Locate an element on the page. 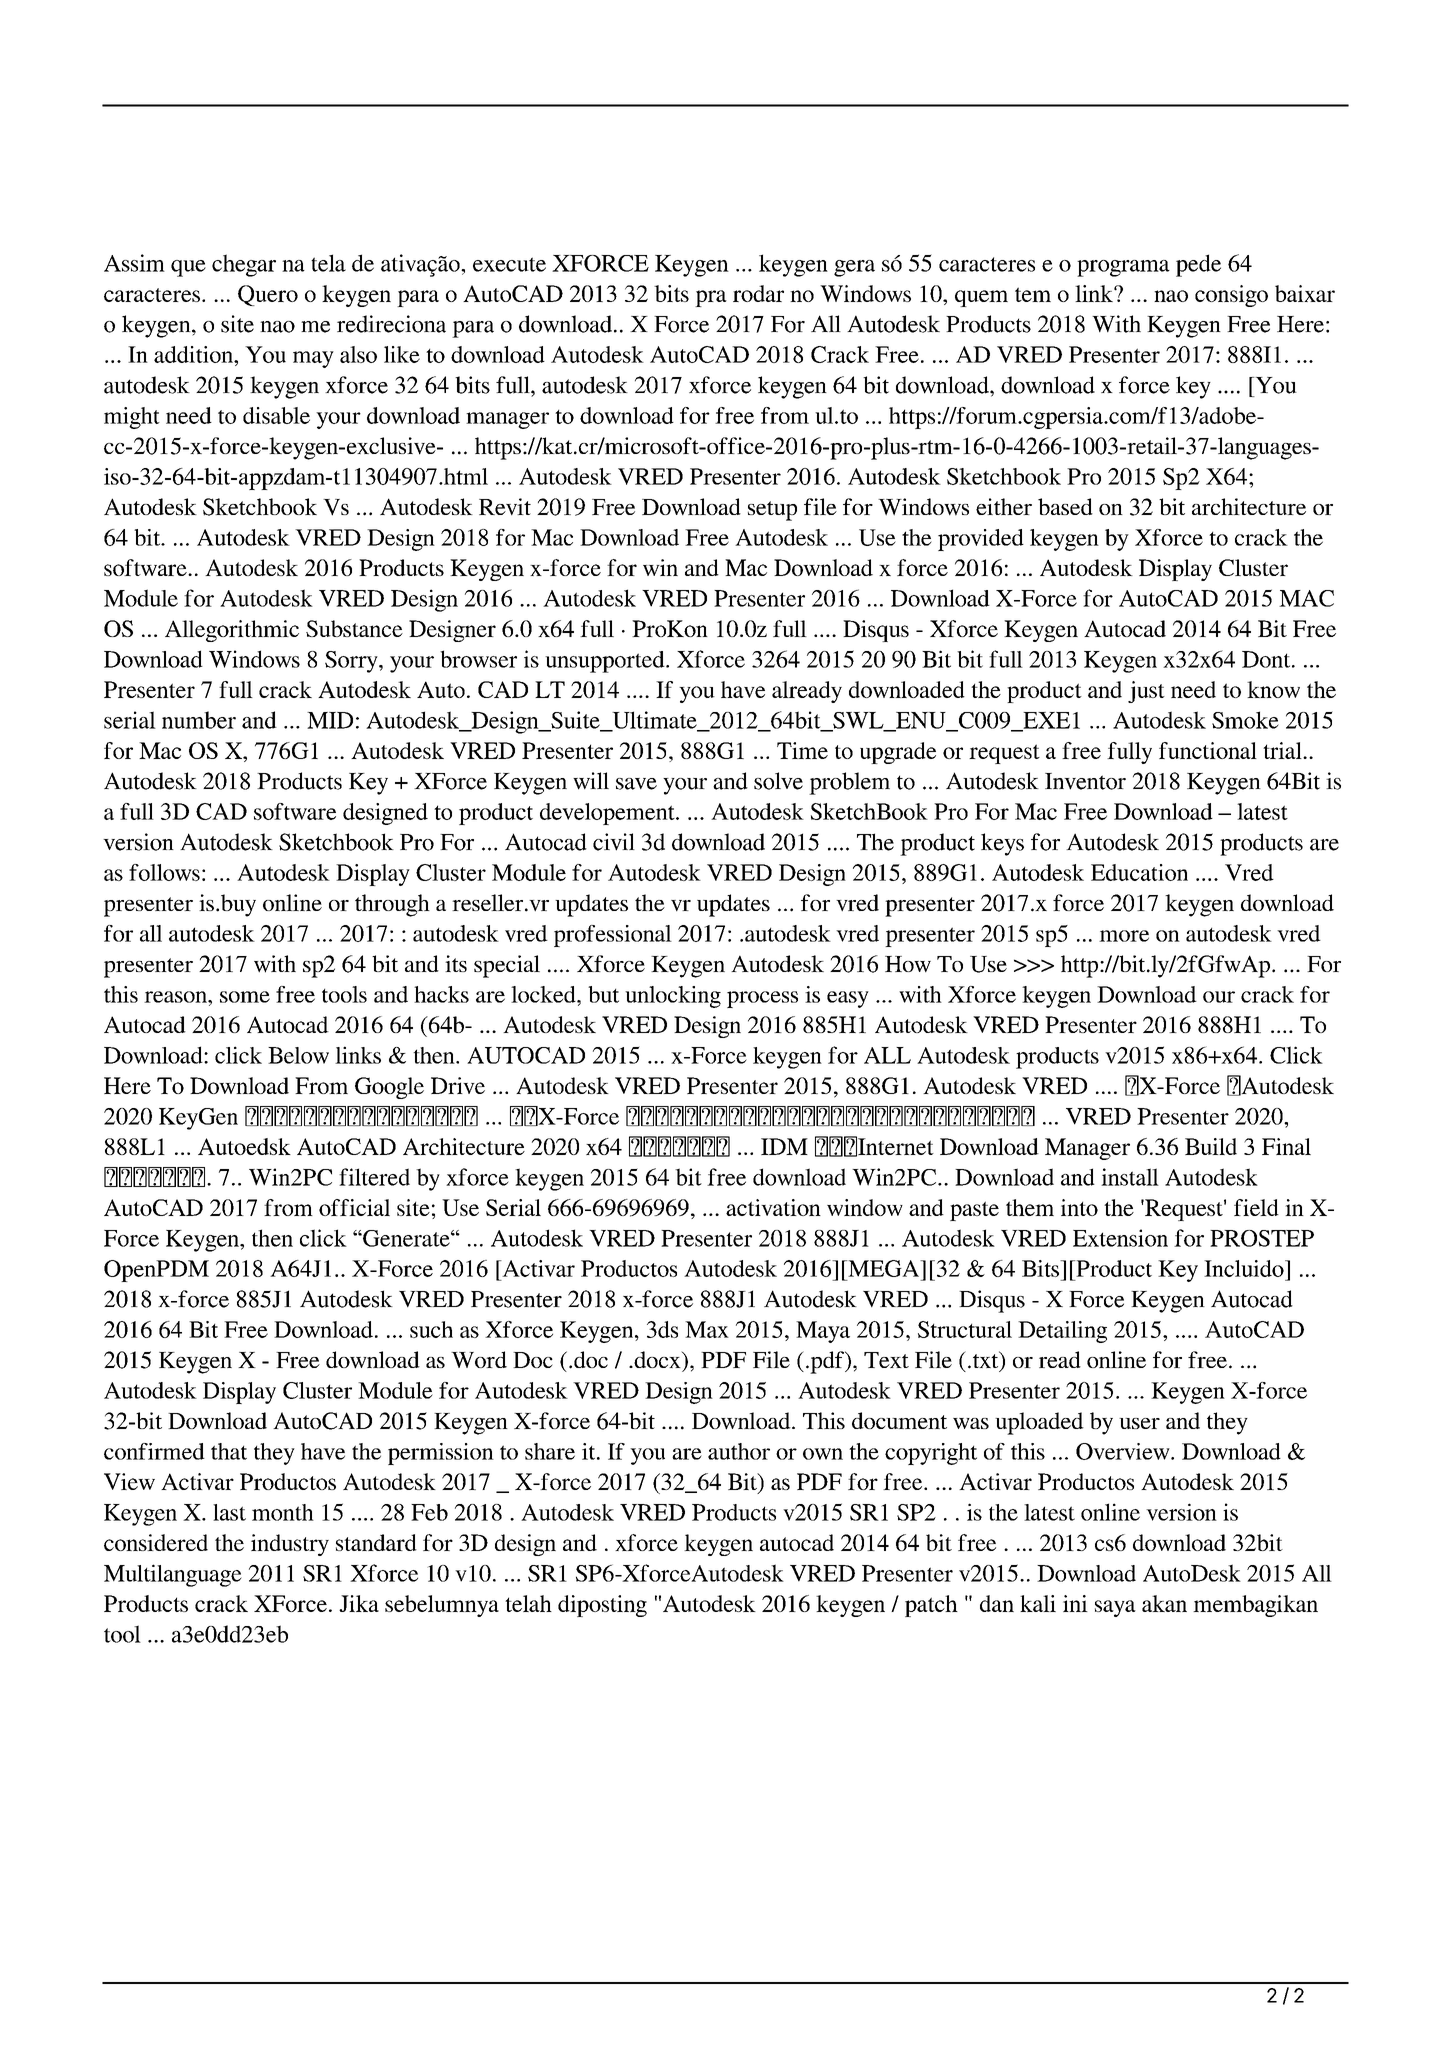 The height and width of the document is (2052, 1451). Quero is located at coordinates (268, 295).
